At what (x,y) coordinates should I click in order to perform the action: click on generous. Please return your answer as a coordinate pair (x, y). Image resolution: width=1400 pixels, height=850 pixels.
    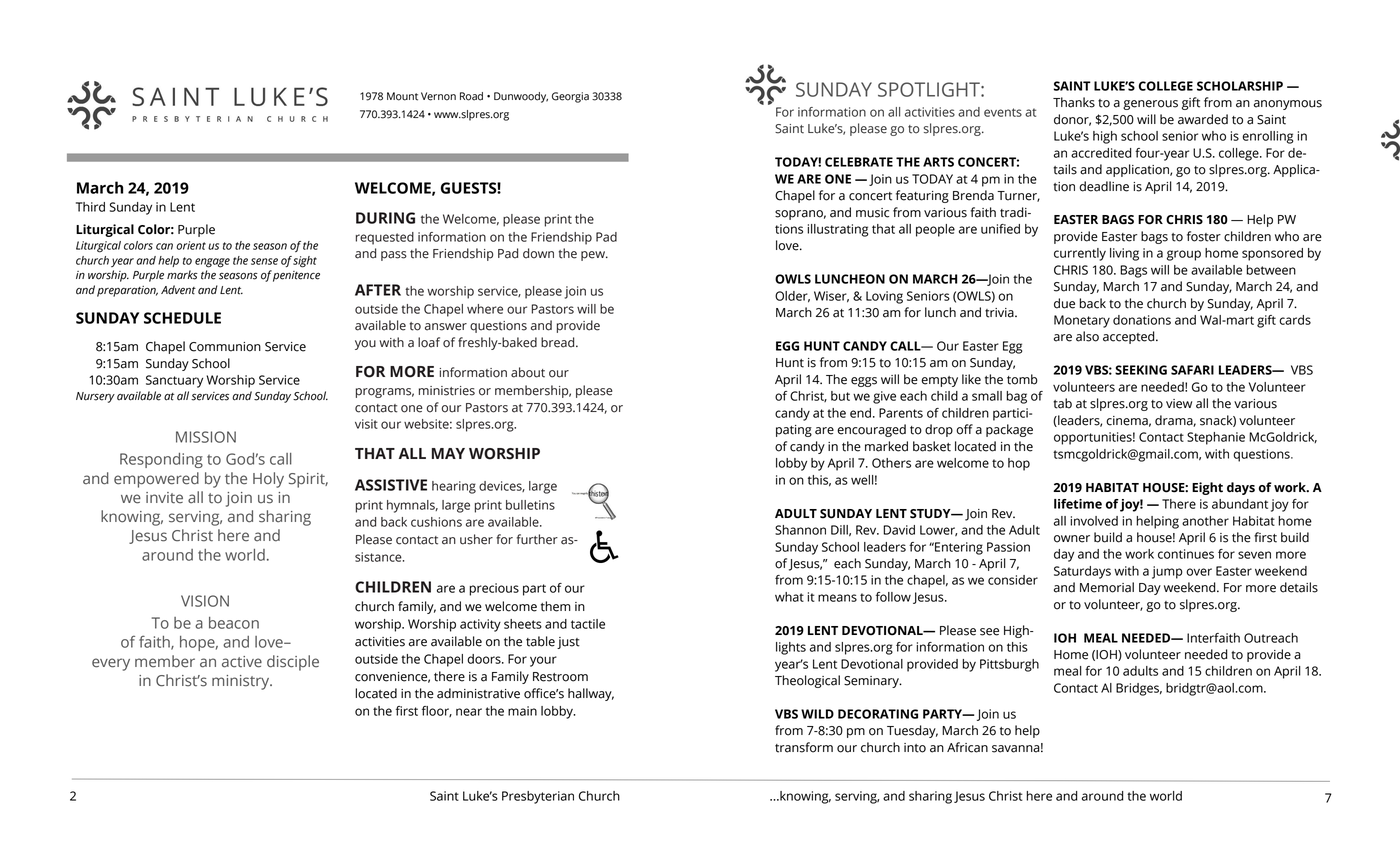
    Looking at the image, I should click on (1150, 105).
